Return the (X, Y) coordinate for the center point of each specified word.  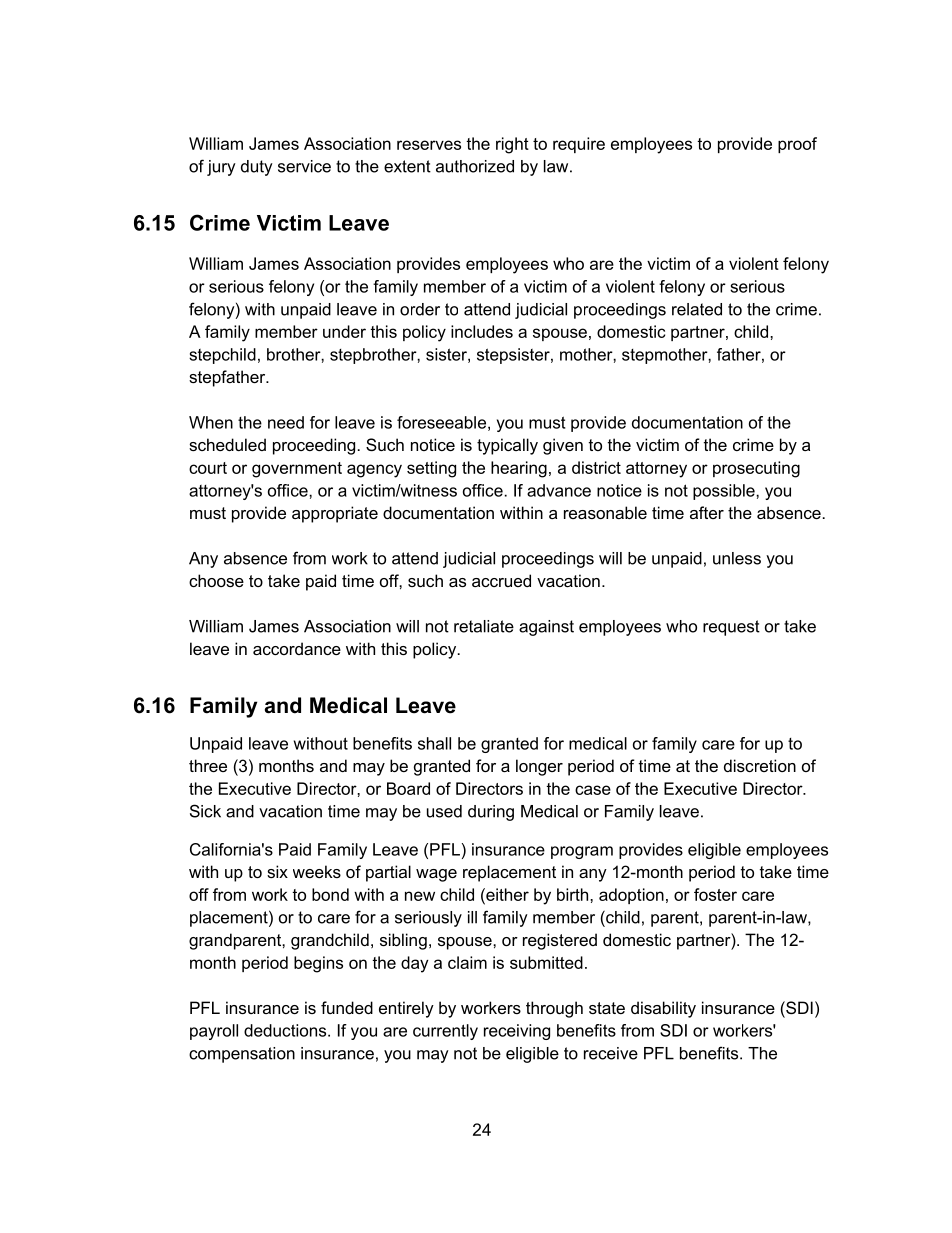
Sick (205, 811)
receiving (517, 1032)
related (697, 309)
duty (257, 168)
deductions (286, 1030)
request (731, 628)
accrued (501, 580)
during (491, 813)
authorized (475, 166)
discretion (760, 765)
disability (663, 1009)
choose (216, 580)
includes (482, 331)
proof (797, 145)
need (286, 422)
